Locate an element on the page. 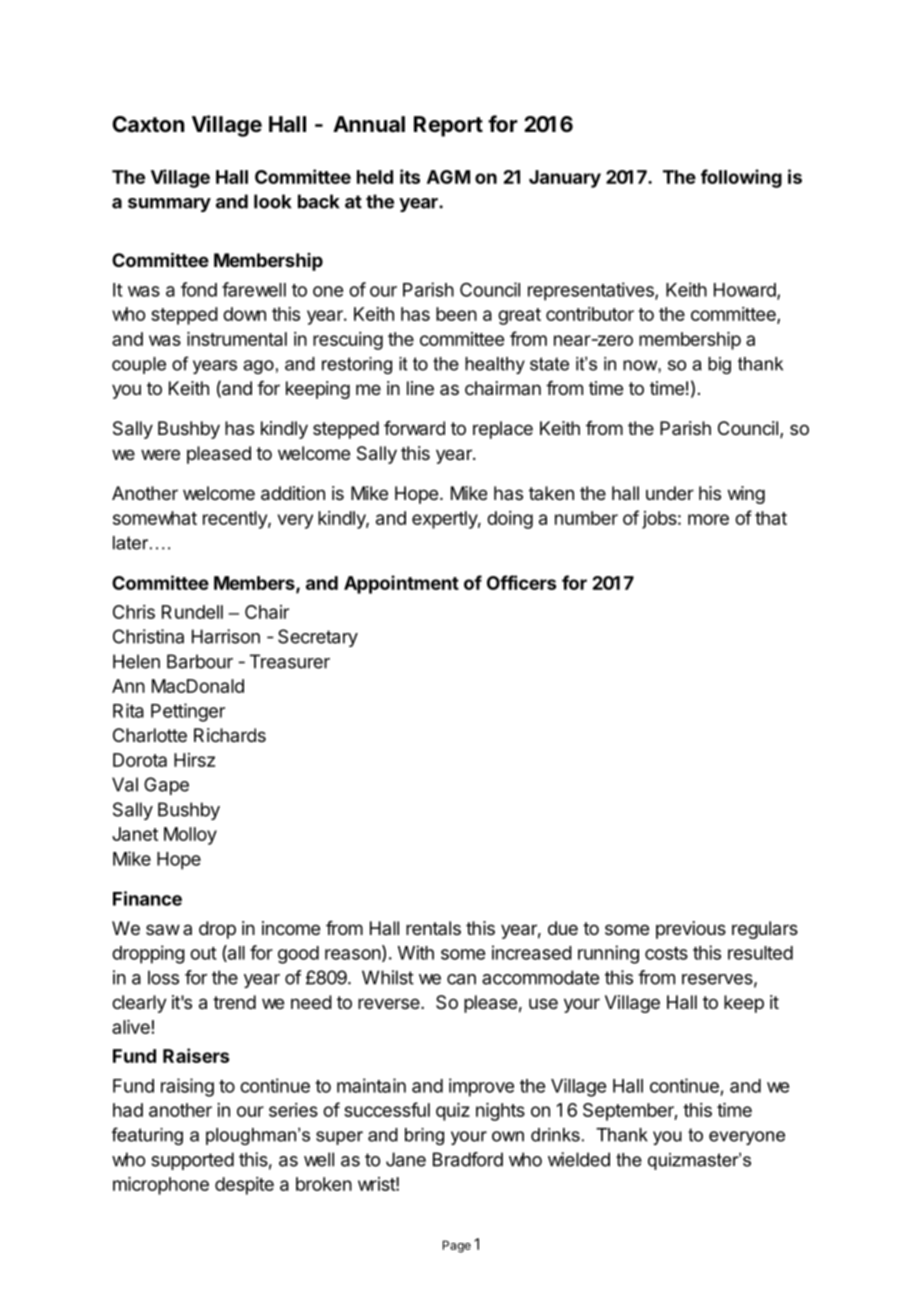 The image size is (924, 1308). summary is located at coordinates (169, 205).
